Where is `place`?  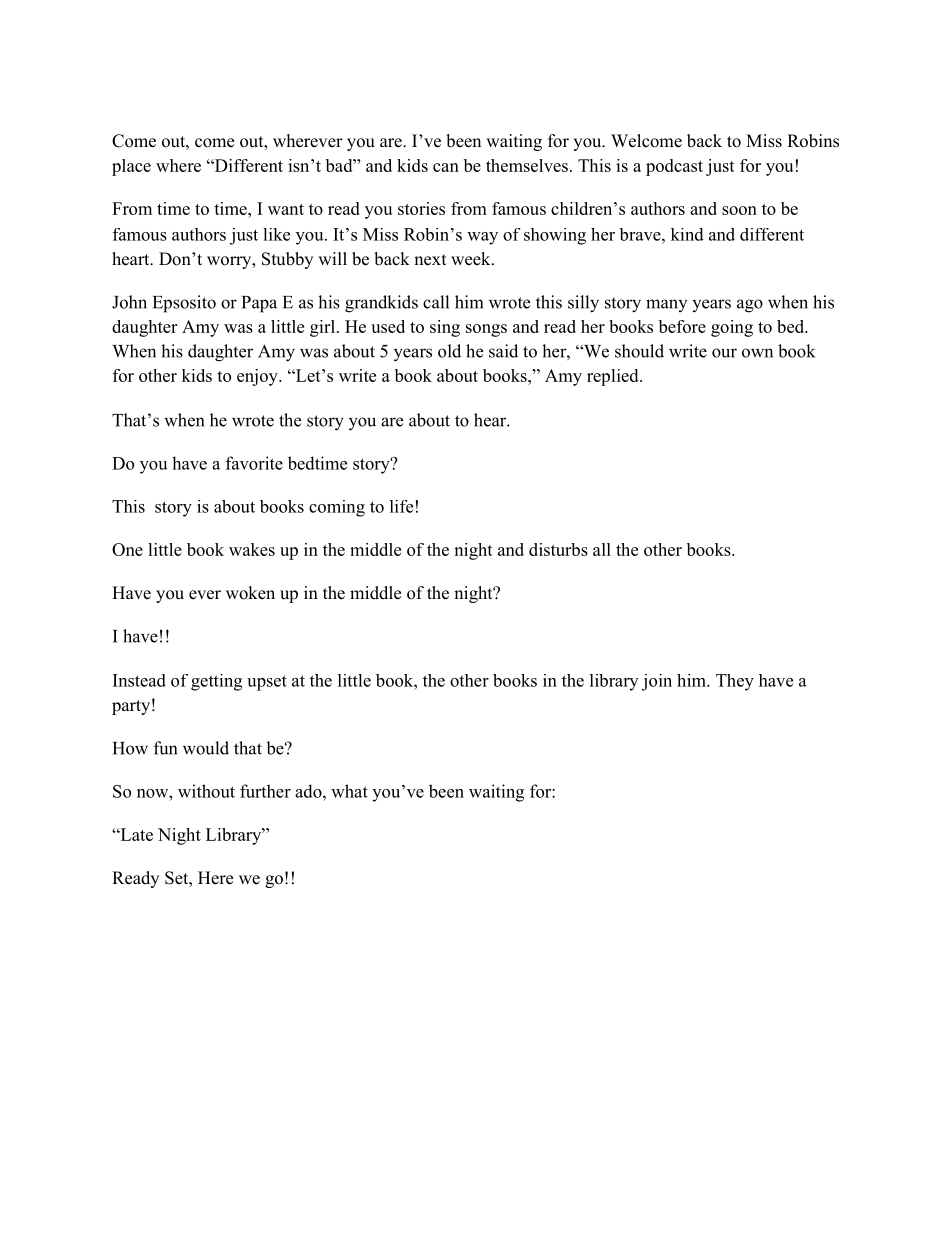
place is located at coordinates (131, 167).
